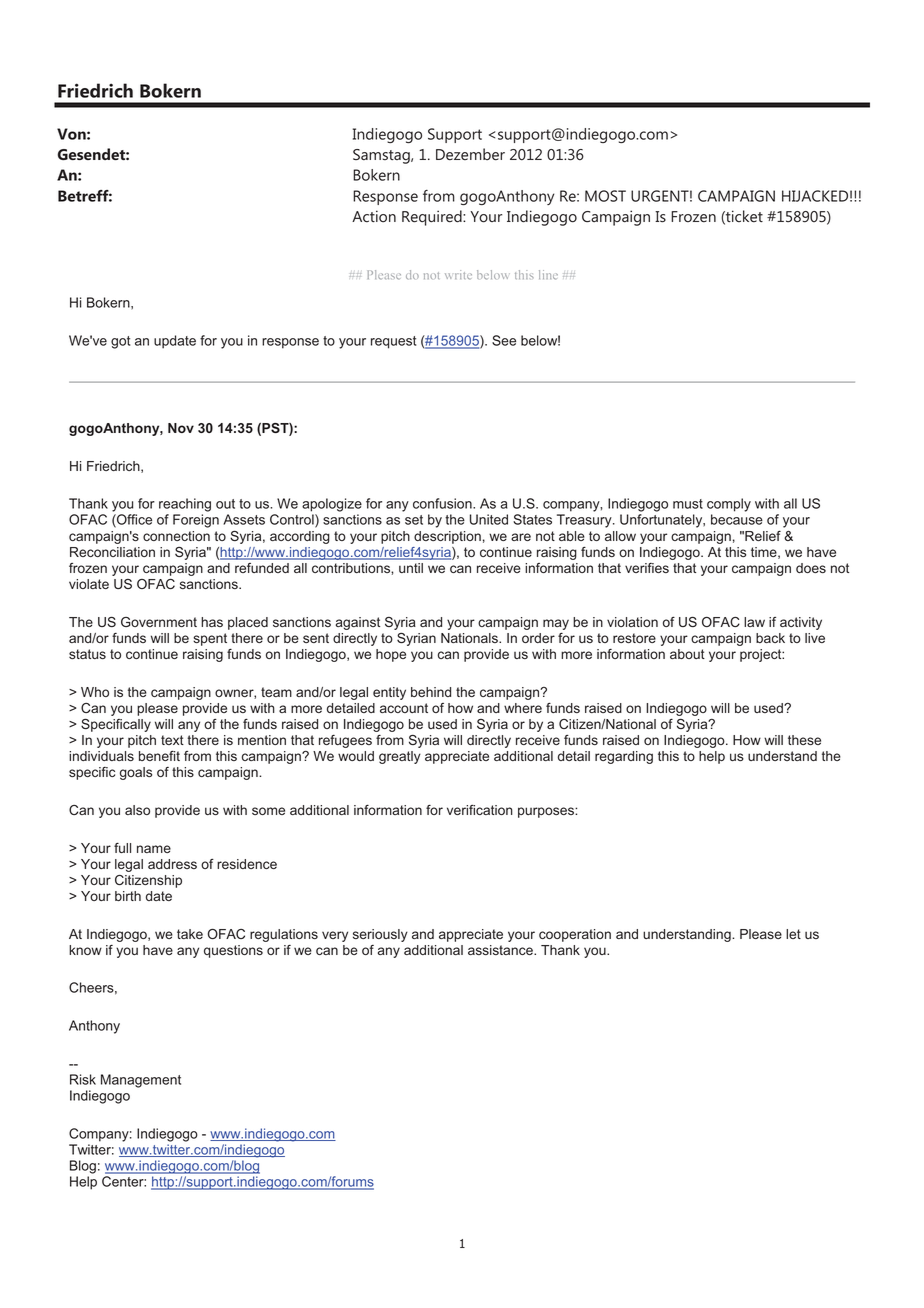 The image size is (924, 1308). Describe the element at coordinates (141, 1081) in the screenshot. I see `Management` at that location.
